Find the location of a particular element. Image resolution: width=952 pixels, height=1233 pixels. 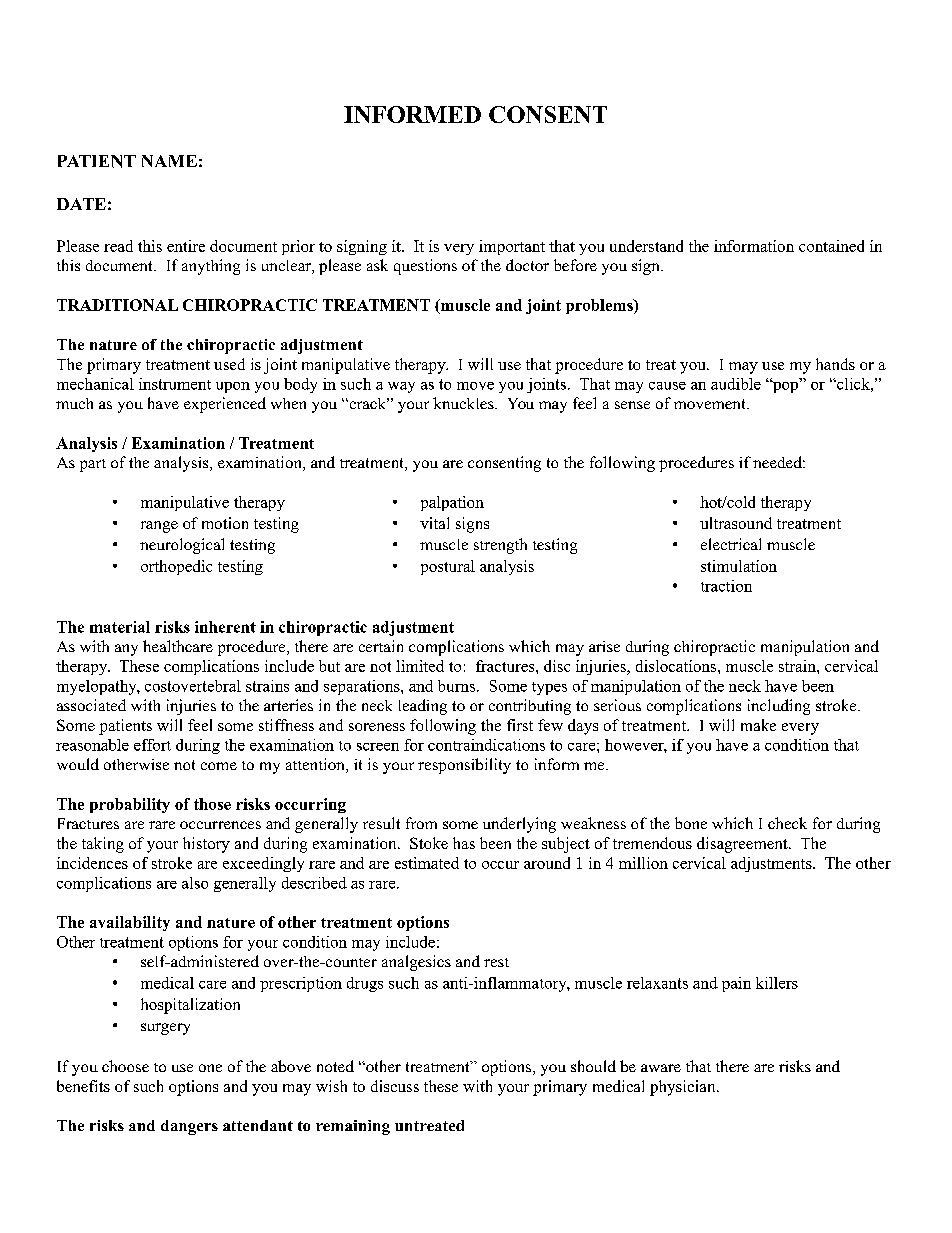

important is located at coordinates (512, 247).
